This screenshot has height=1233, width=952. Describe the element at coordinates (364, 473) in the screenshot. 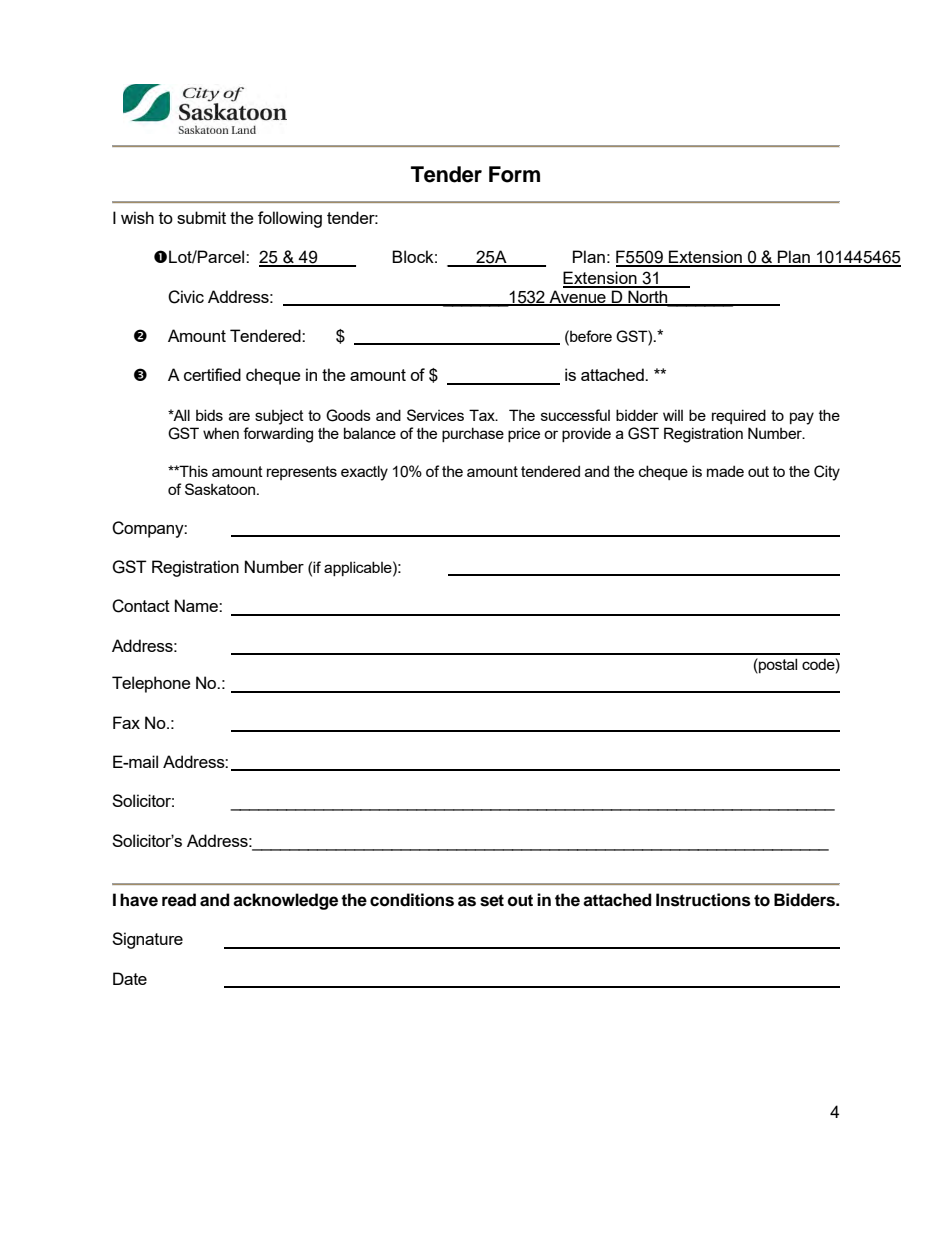

I see `exactly` at that location.
